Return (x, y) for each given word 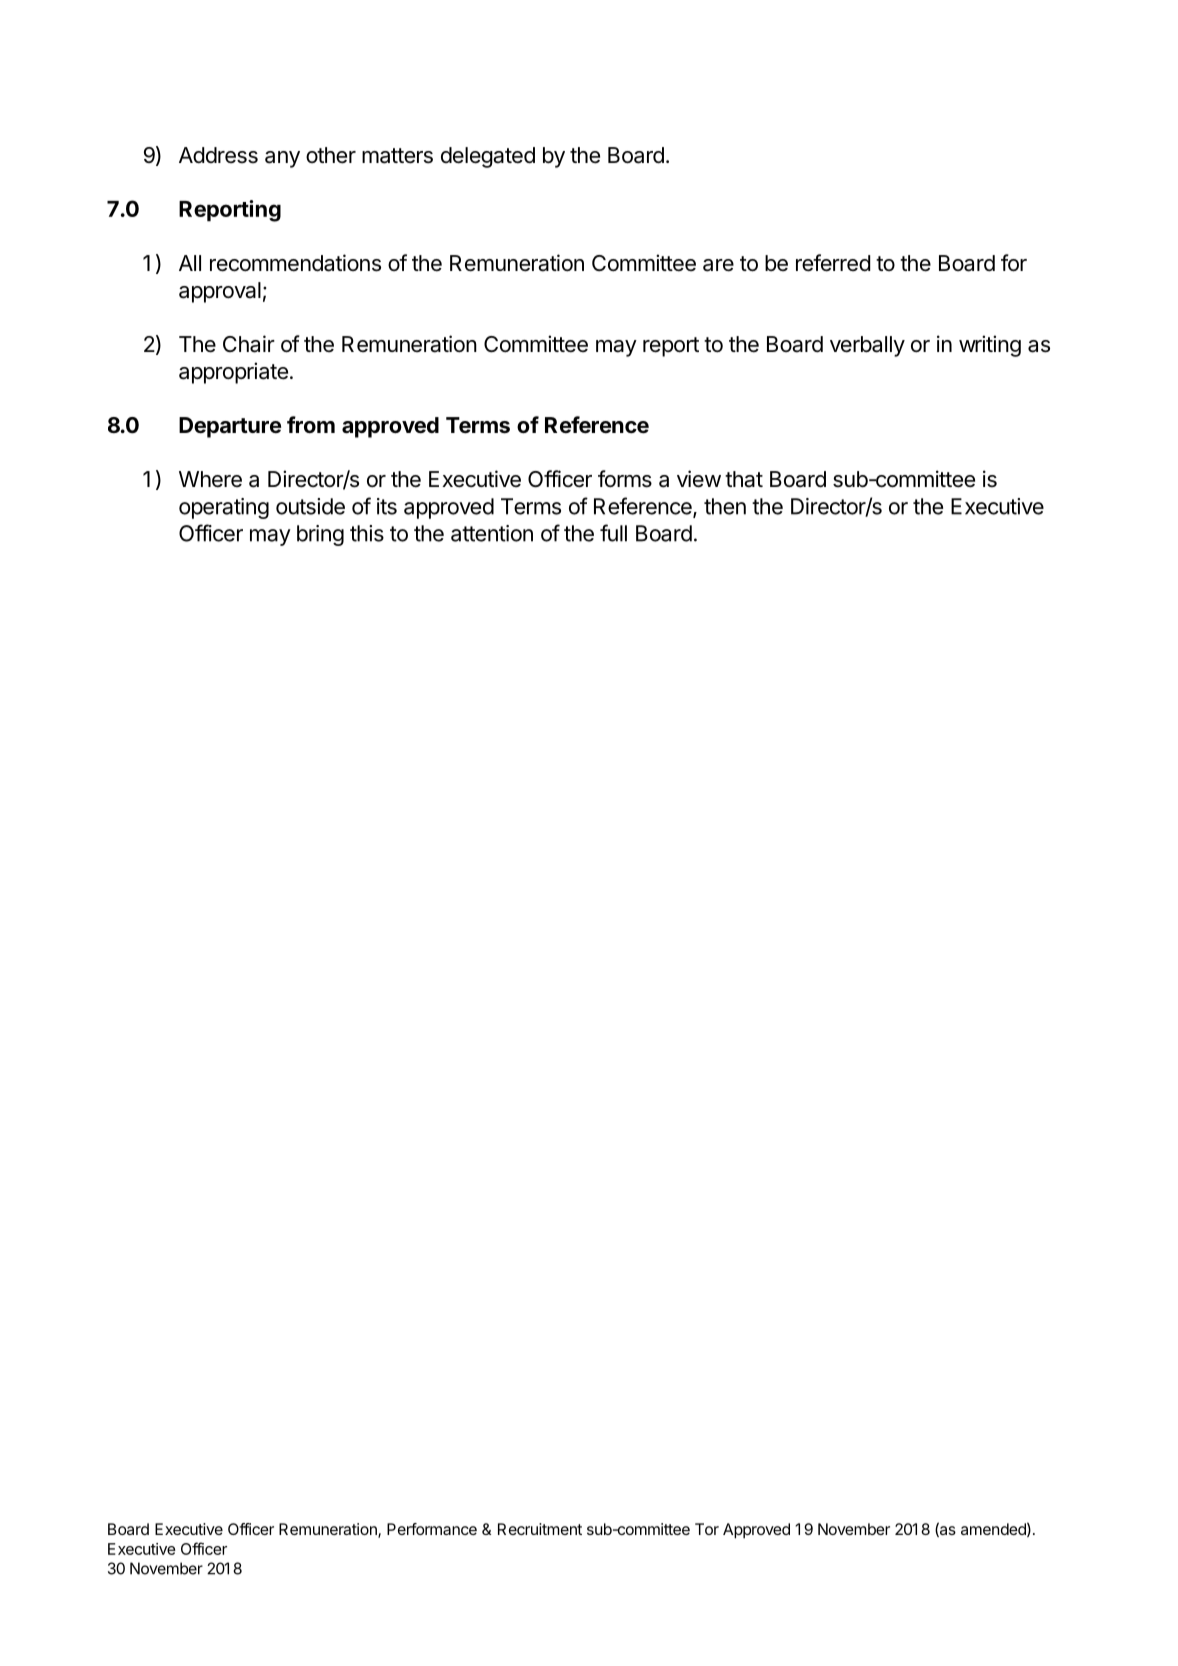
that (744, 479)
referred (833, 263)
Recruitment (540, 1529)
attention (492, 533)
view (699, 479)
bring (320, 535)
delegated (488, 157)
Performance (432, 1529)
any (282, 159)
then (725, 506)
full (613, 533)
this (367, 533)
